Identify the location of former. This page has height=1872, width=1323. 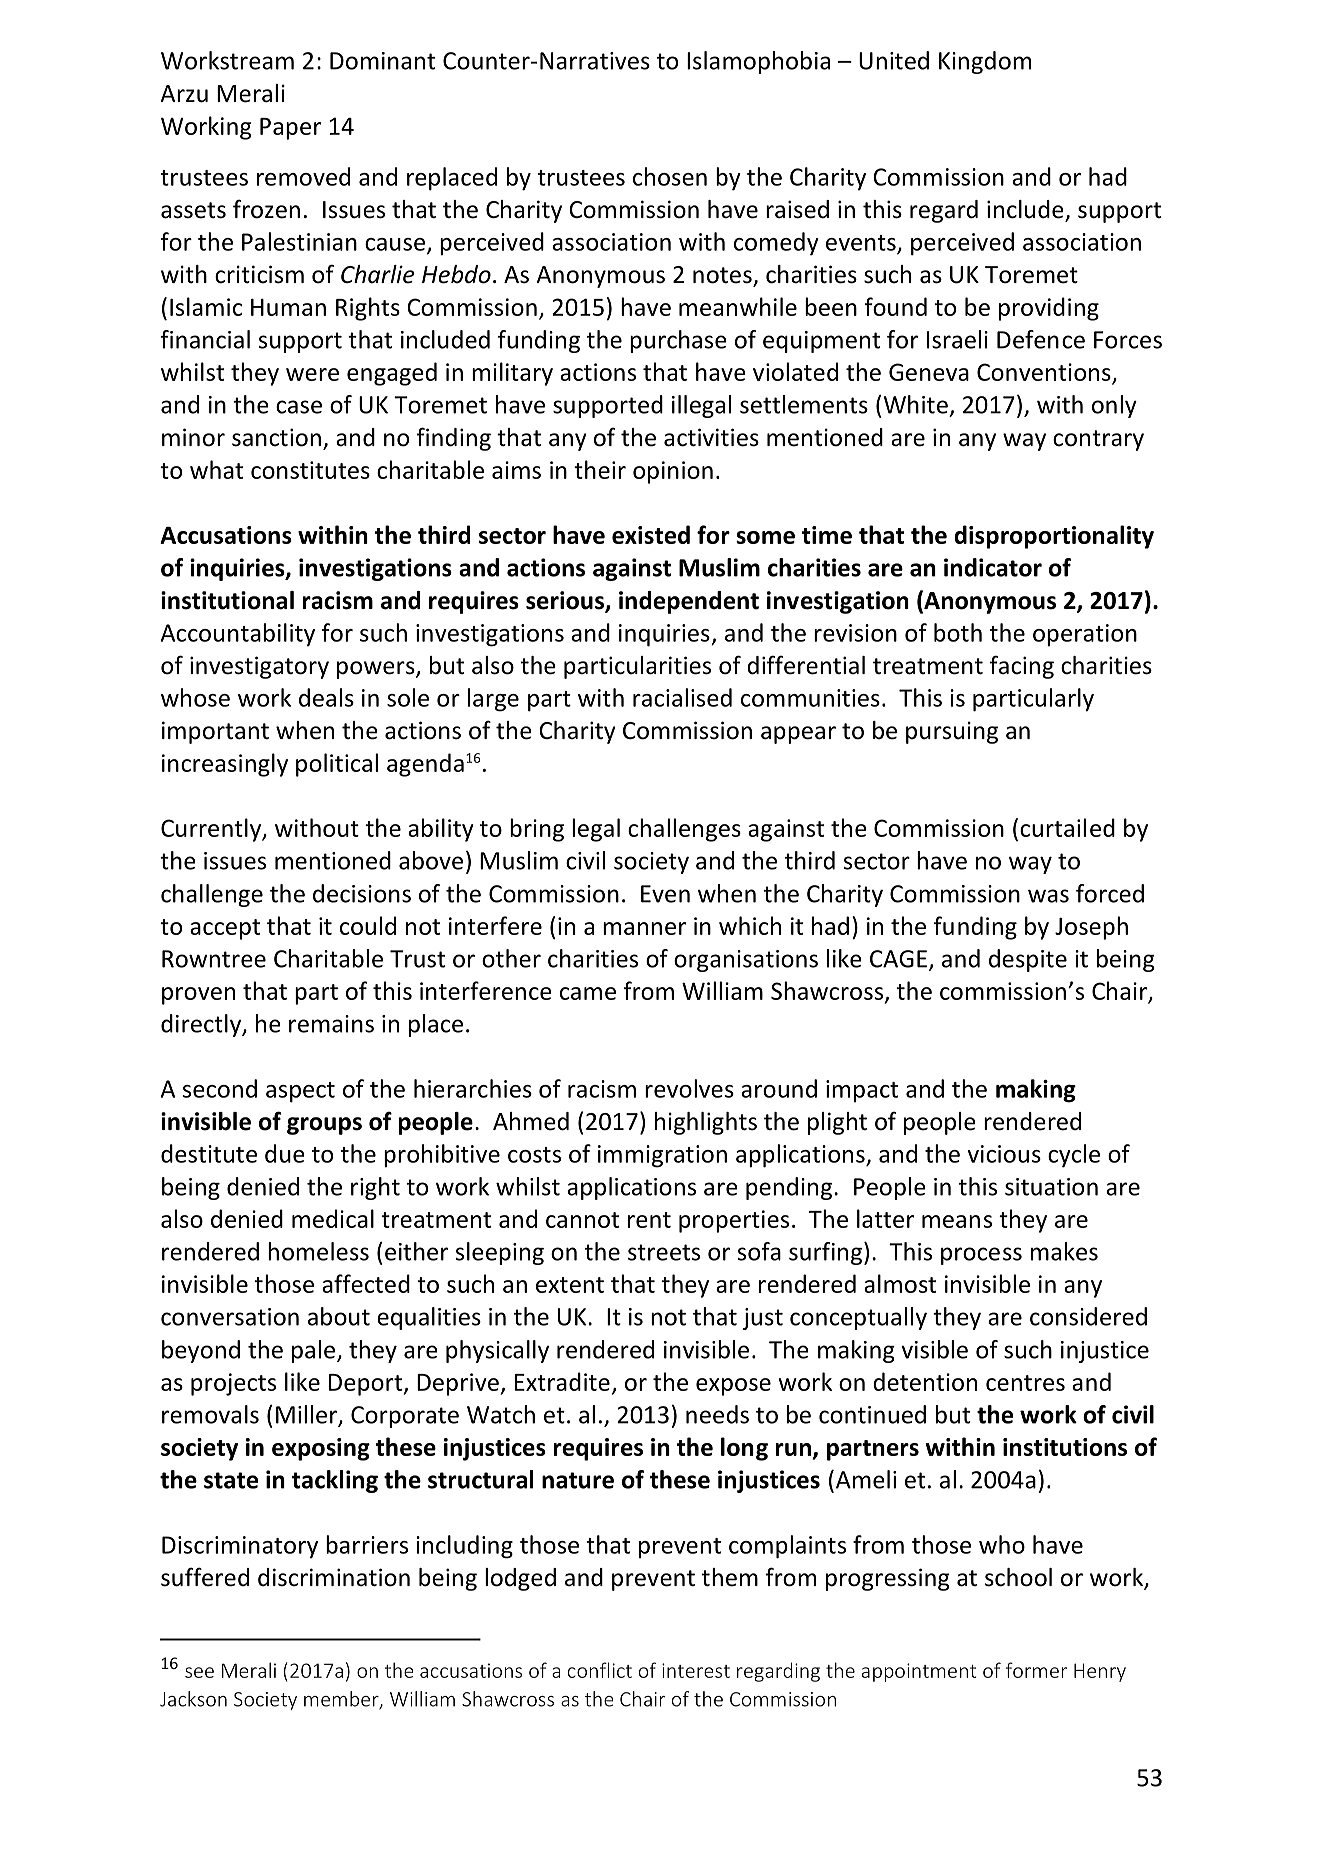
(1036, 1670).
